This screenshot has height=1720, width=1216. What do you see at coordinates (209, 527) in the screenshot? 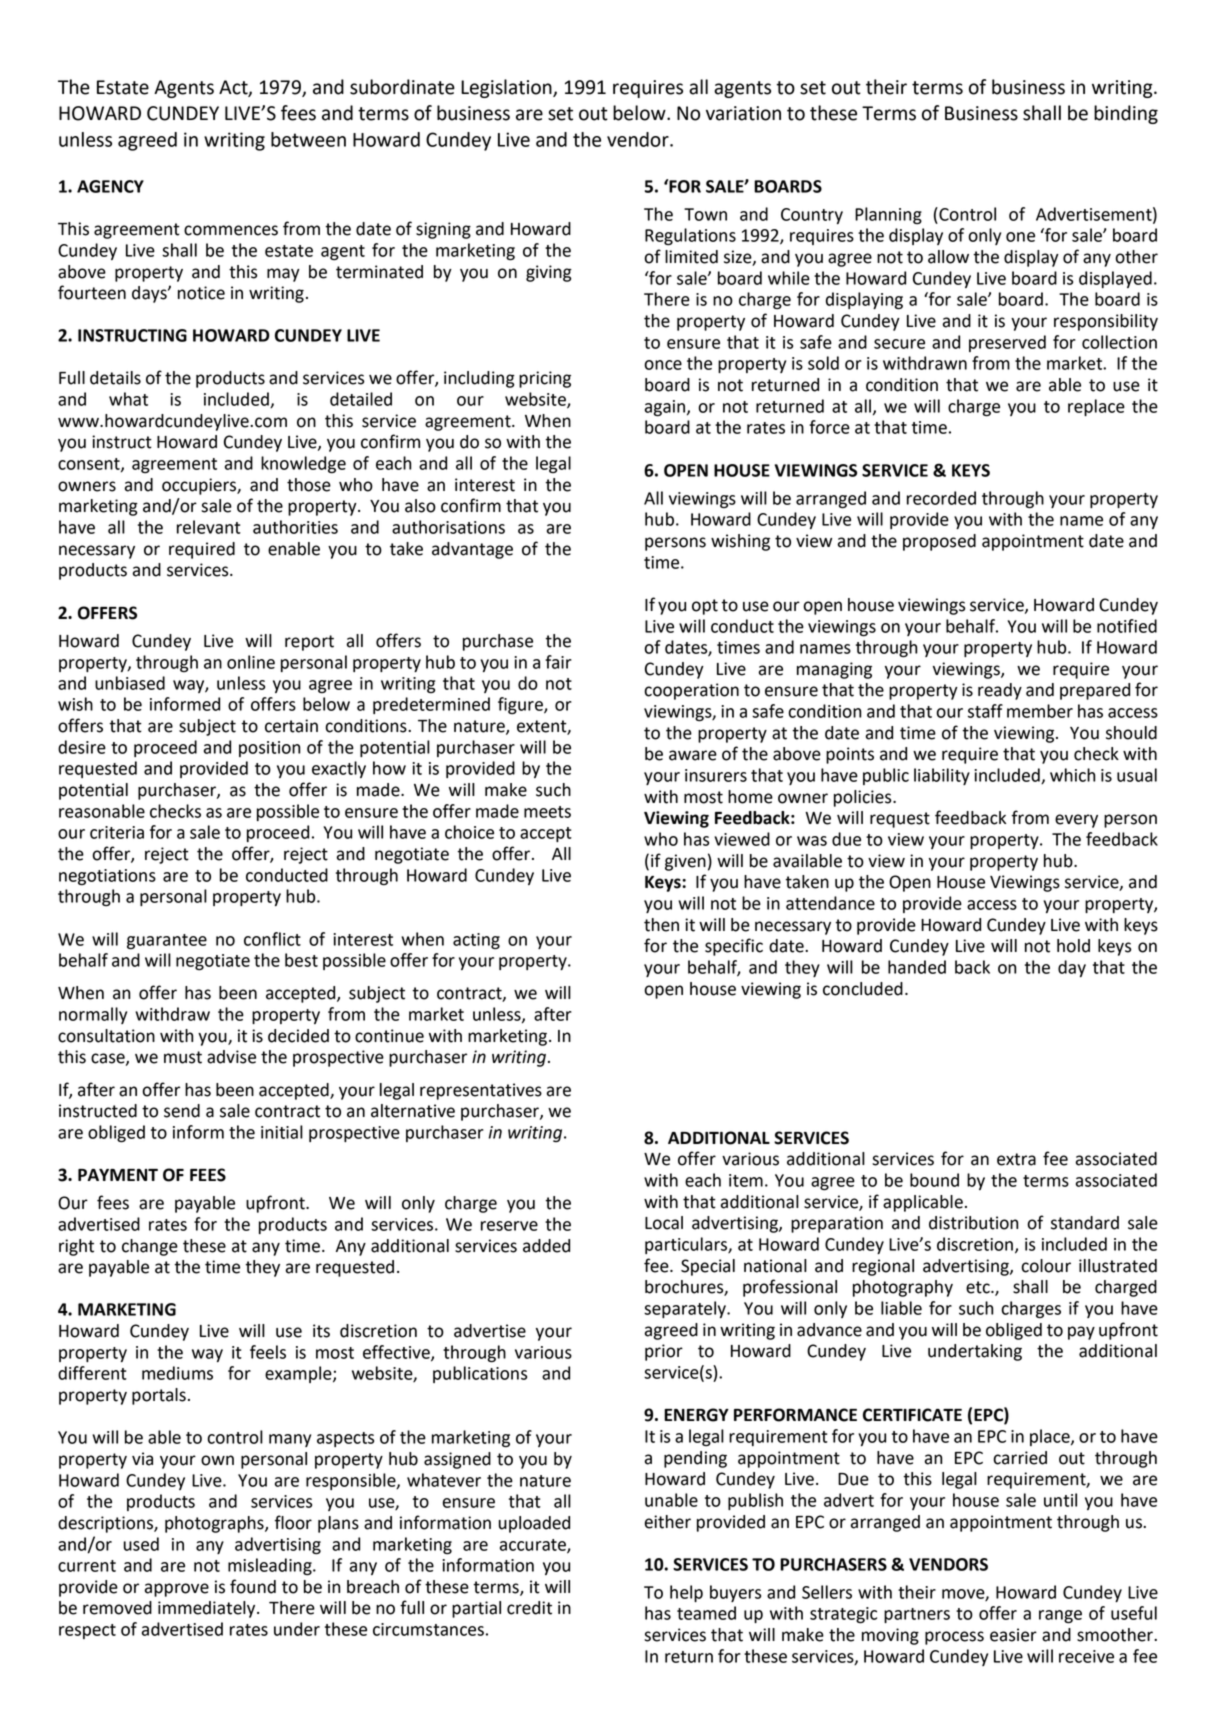
I see `relevant` at bounding box center [209, 527].
